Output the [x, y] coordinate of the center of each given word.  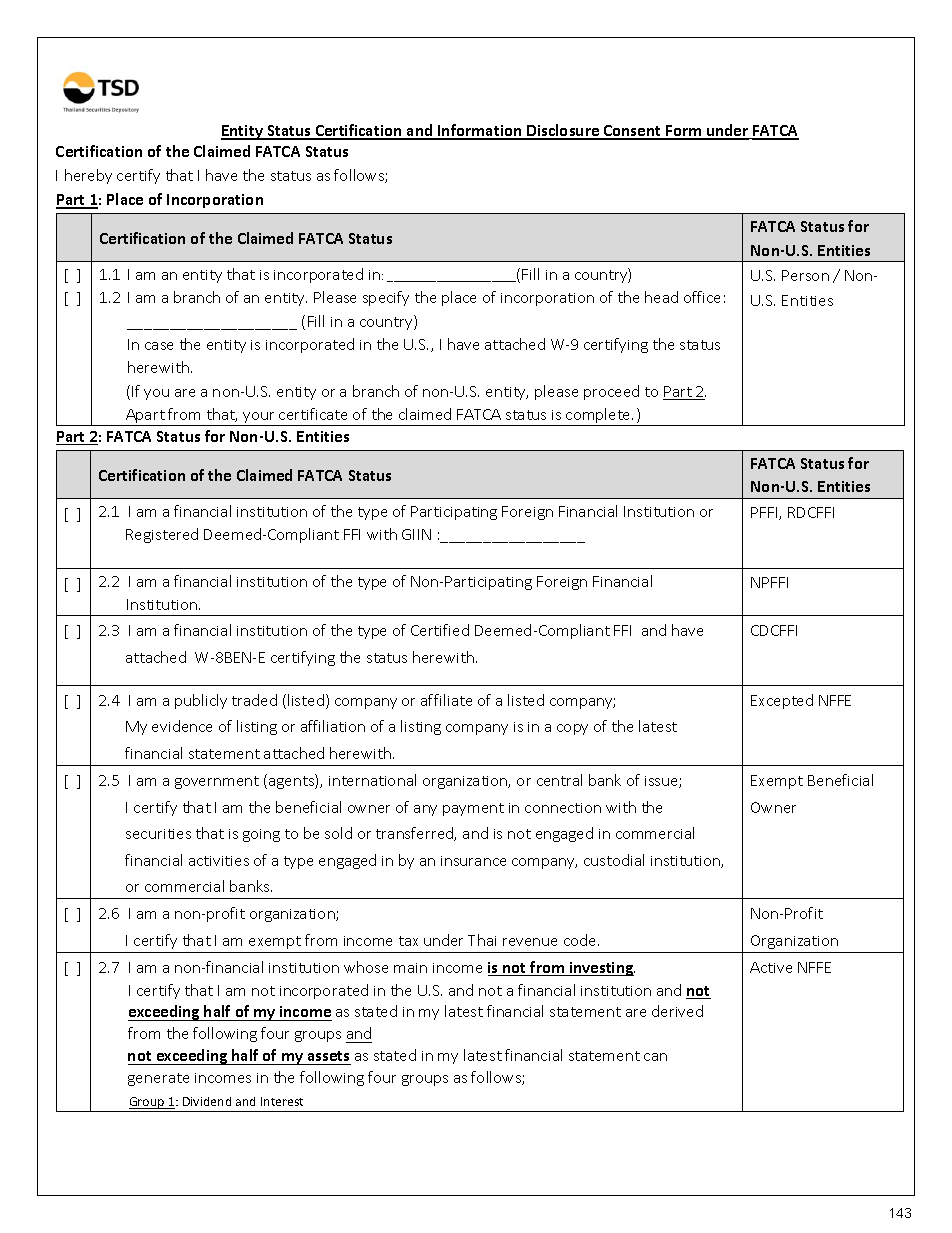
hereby [88, 176]
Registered [162, 535]
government [217, 782]
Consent [633, 132]
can [655, 1057]
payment [473, 809]
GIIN [416, 534]
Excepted [782, 701]
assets [328, 1056]
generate [158, 1079]
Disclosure [563, 131]
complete [598, 417]
